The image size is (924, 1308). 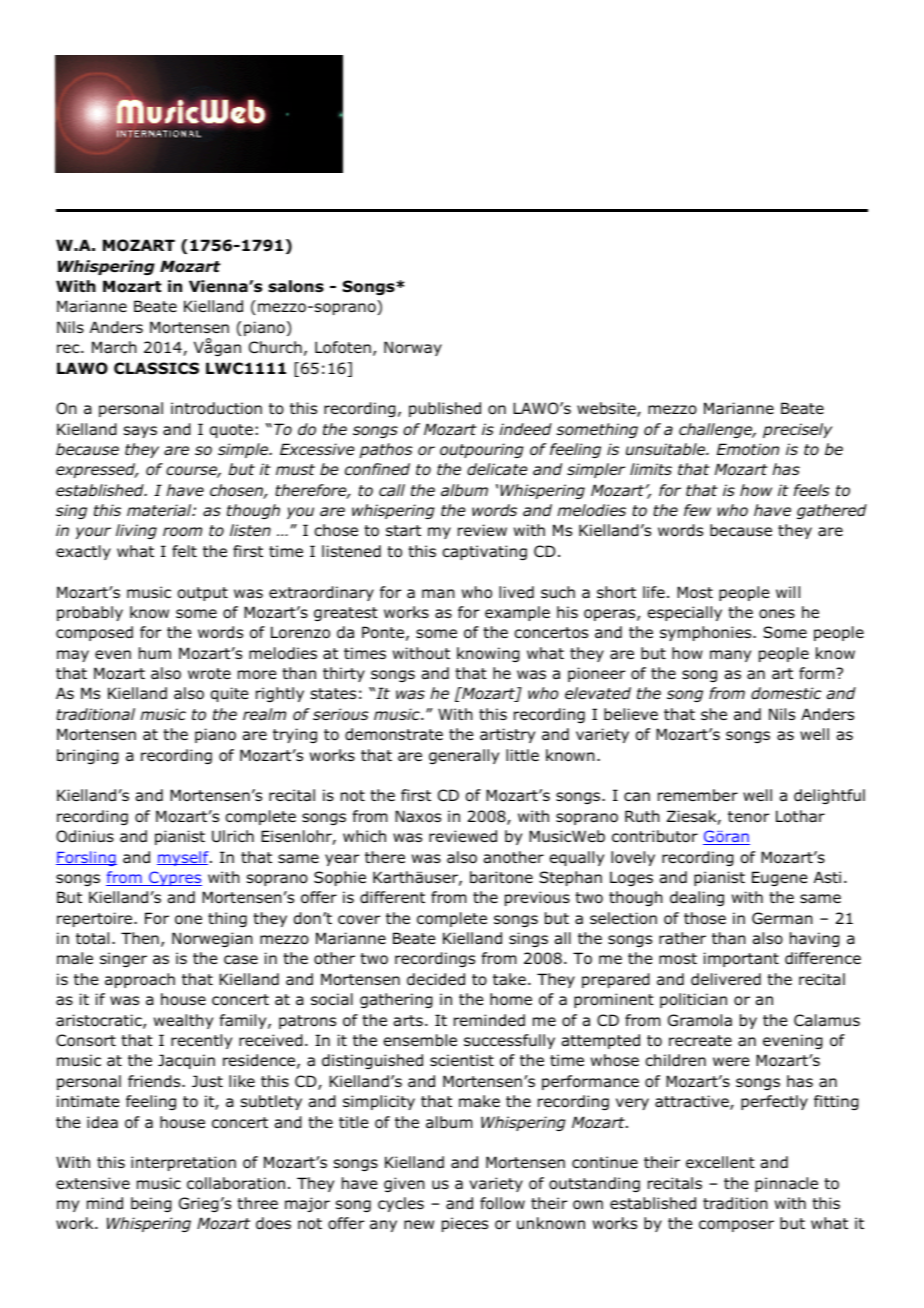 I want to click on being, so click(x=151, y=1204).
